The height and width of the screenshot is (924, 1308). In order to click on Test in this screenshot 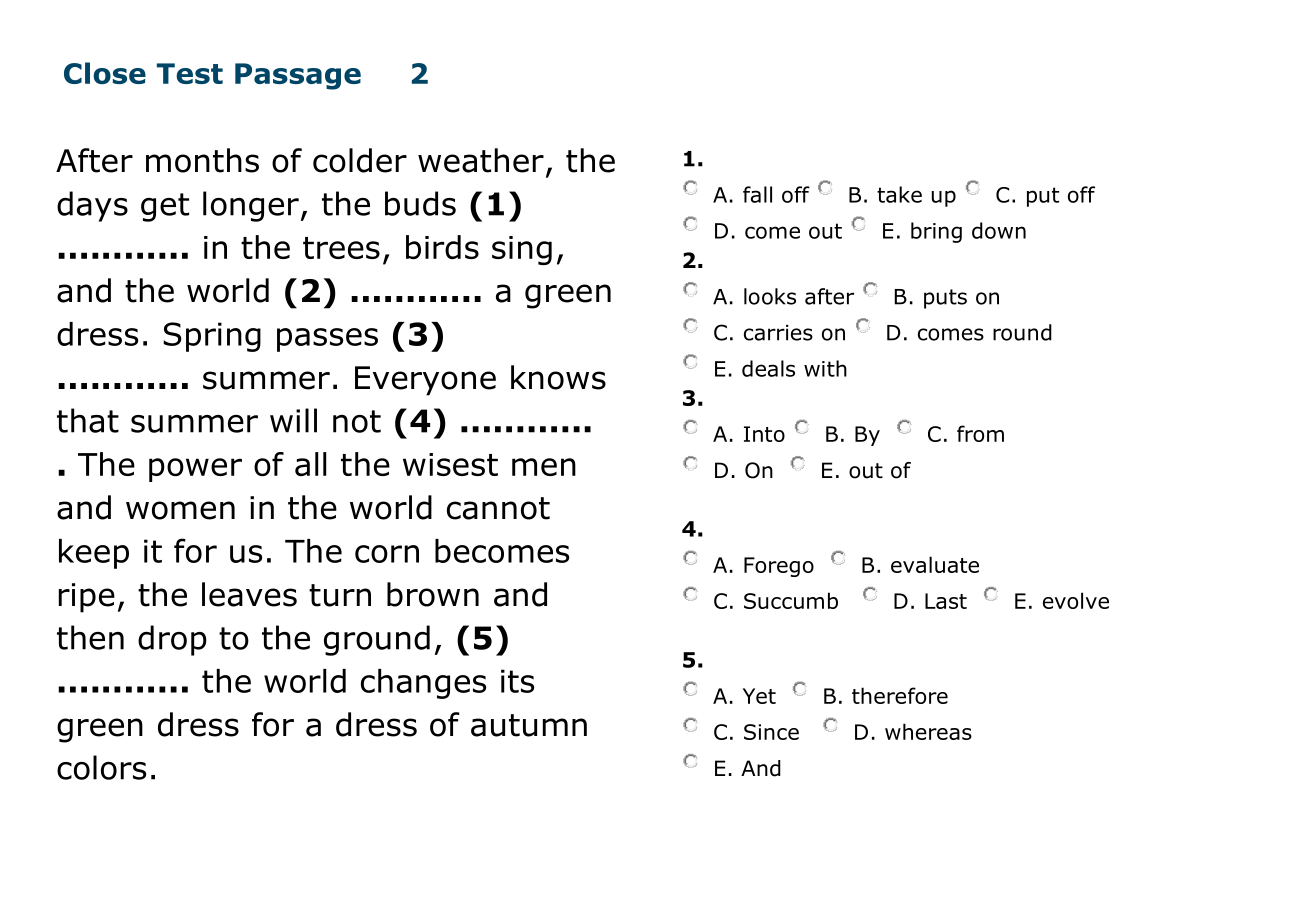, I will do `click(190, 73)`.
